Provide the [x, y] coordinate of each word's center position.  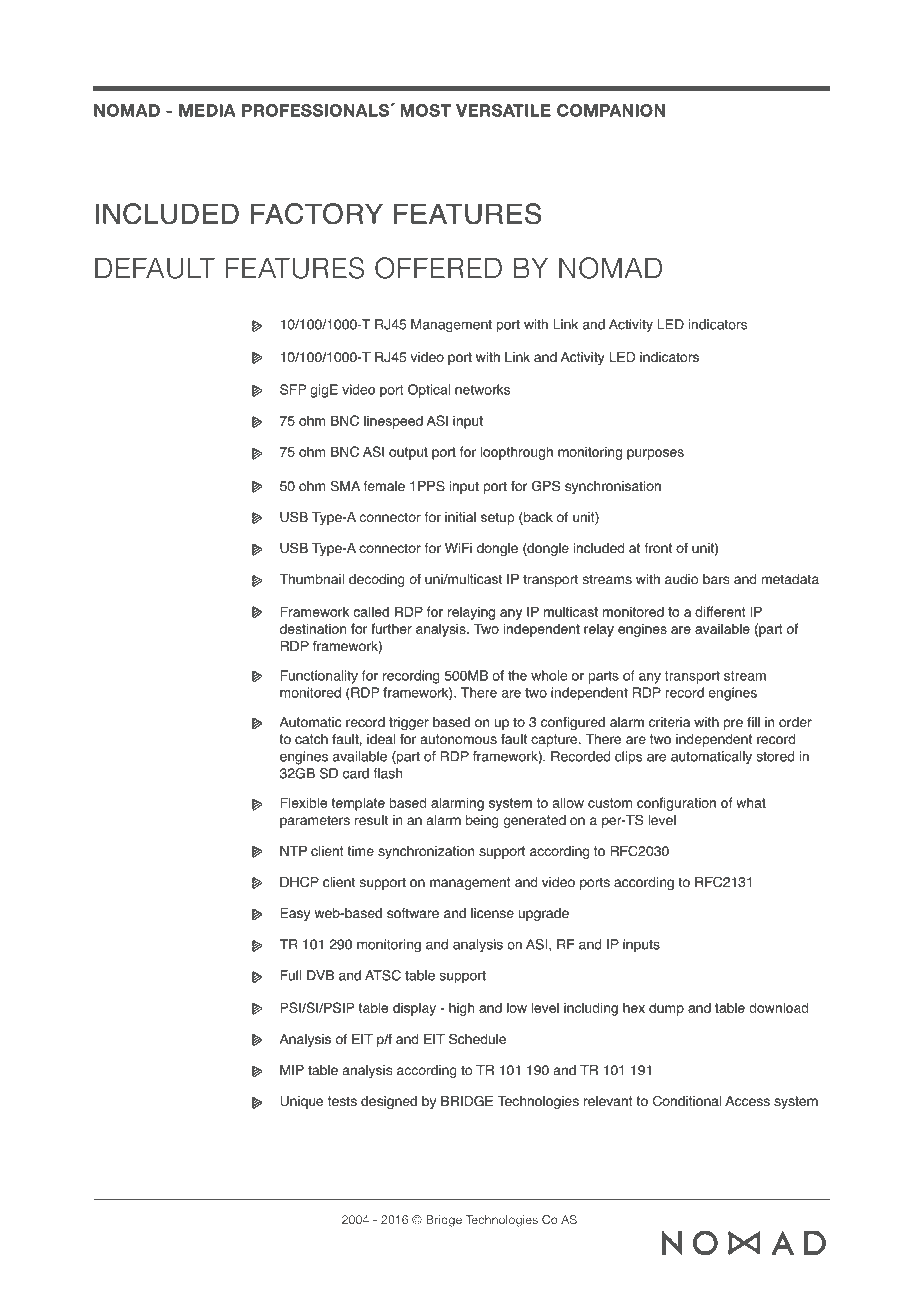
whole [549, 675]
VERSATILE [503, 110]
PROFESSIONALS [315, 110]
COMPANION [611, 110]
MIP [292, 1070]
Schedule [477, 1039]
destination [313, 628]
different [720, 611]
